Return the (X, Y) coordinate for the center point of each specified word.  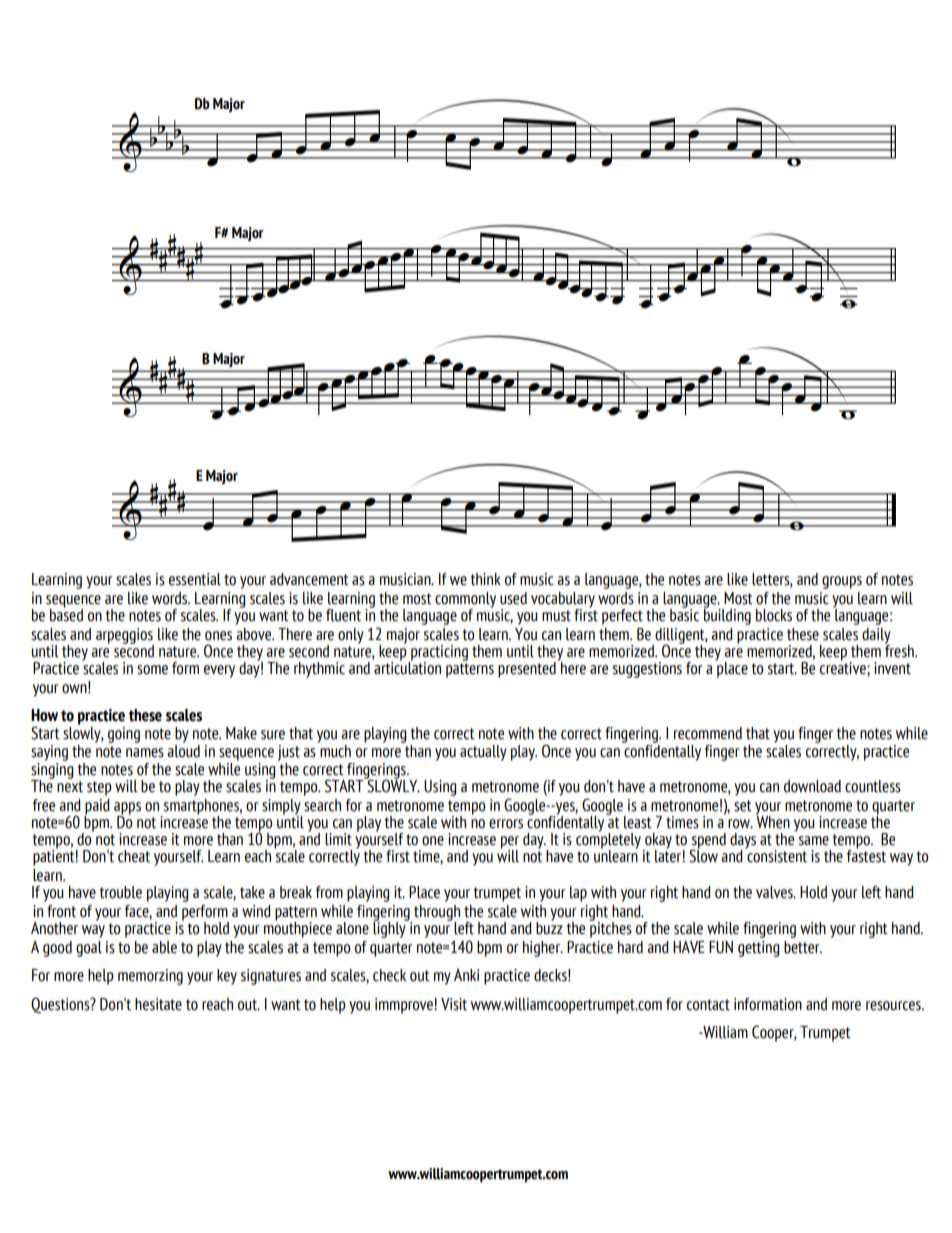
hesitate (158, 1004)
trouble (121, 892)
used (513, 598)
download (812, 786)
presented (527, 670)
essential (195, 579)
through (437, 914)
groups (842, 582)
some (152, 670)
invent (892, 668)
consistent (776, 855)
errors (506, 824)
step (99, 788)
